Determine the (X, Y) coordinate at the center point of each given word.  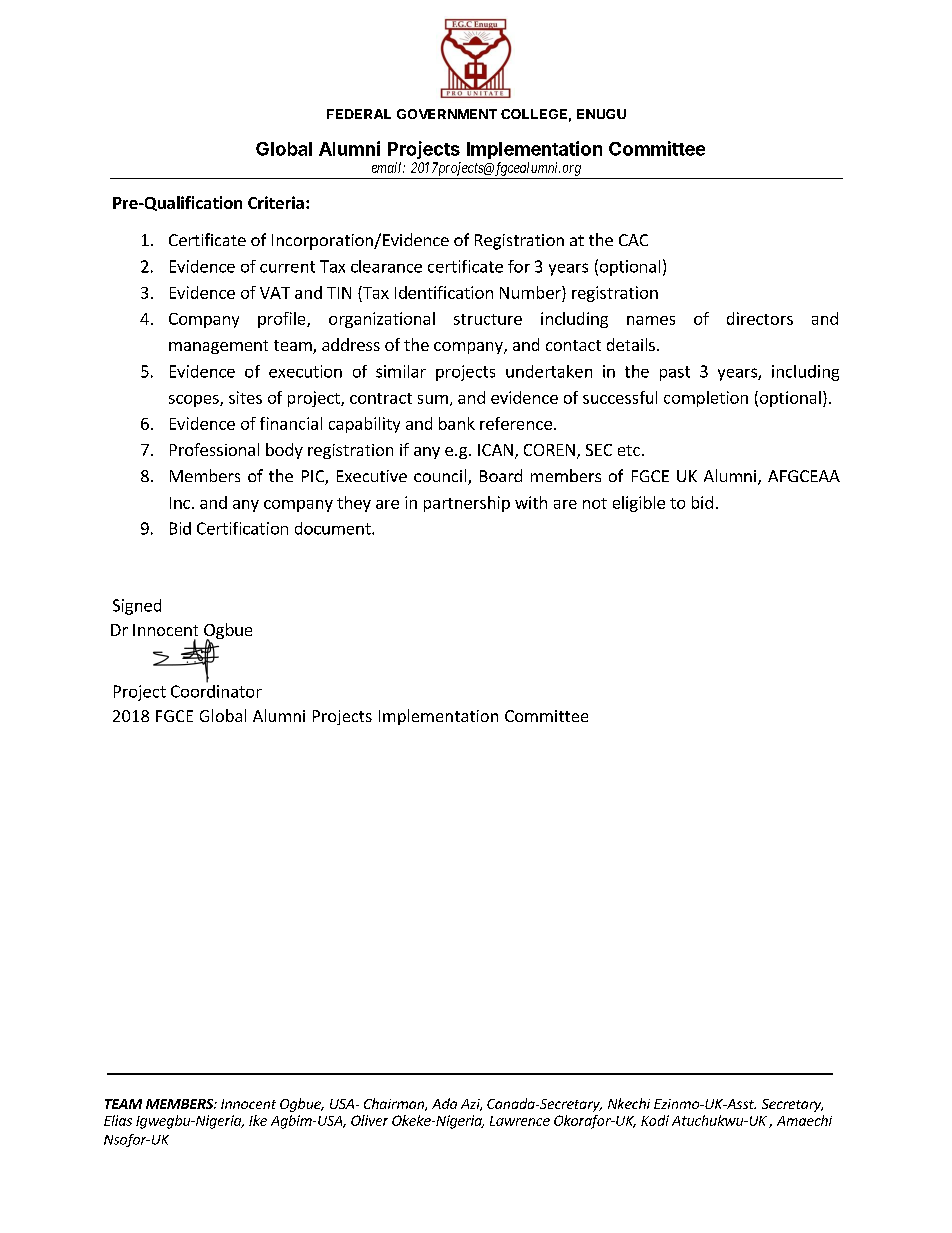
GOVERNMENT (447, 114)
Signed (137, 607)
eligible (639, 504)
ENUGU (601, 114)
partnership (467, 504)
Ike (258, 1120)
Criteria (276, 202)
